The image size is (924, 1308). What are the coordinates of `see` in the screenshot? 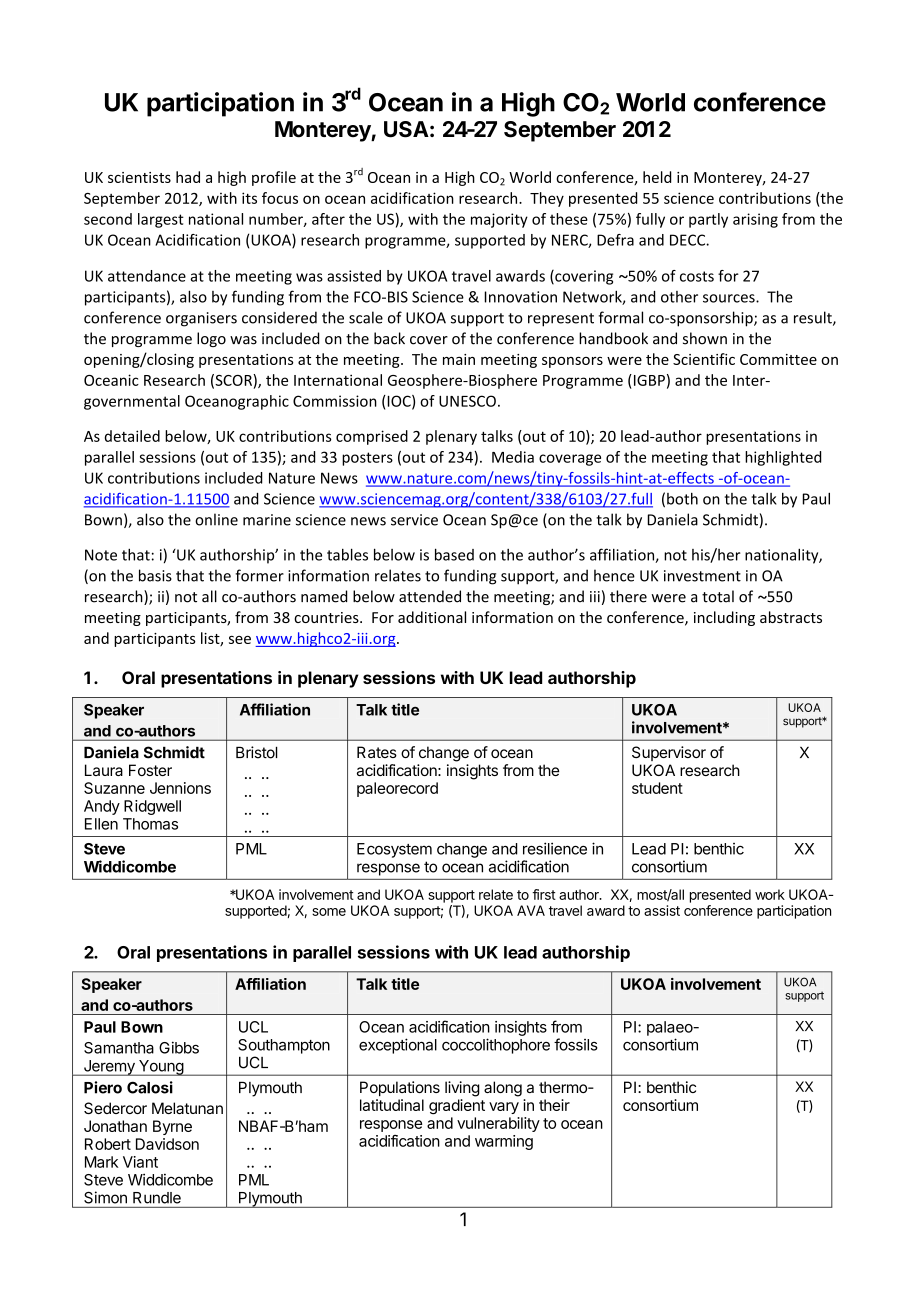 It's located at (240, 640).
